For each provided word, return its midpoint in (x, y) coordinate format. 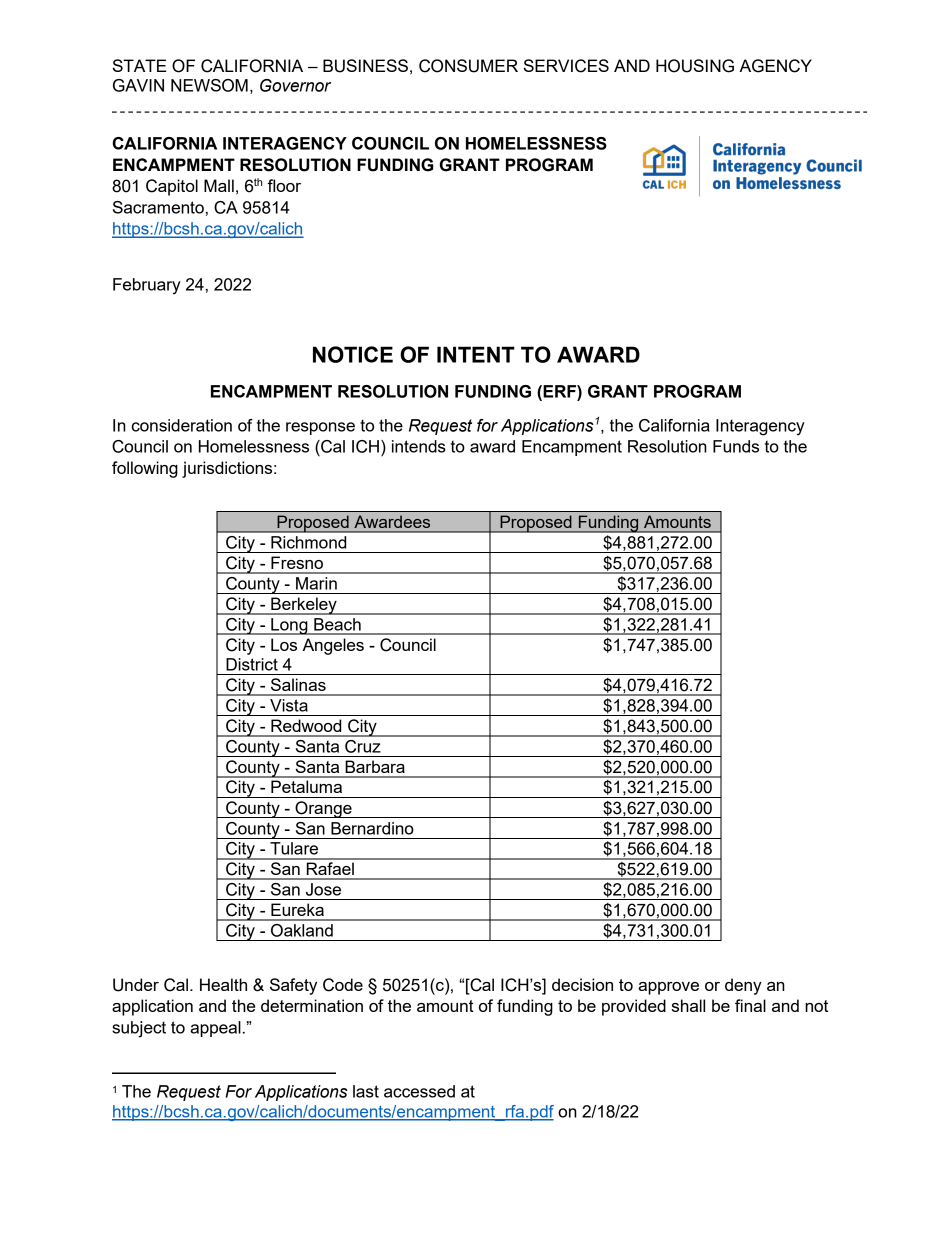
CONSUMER (468, 66)
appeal (216, 1029)
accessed (419, 1091)
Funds (736, 446)
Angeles (333, 646)
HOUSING (695, 66)
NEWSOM (209, 85)
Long (289, 626)
